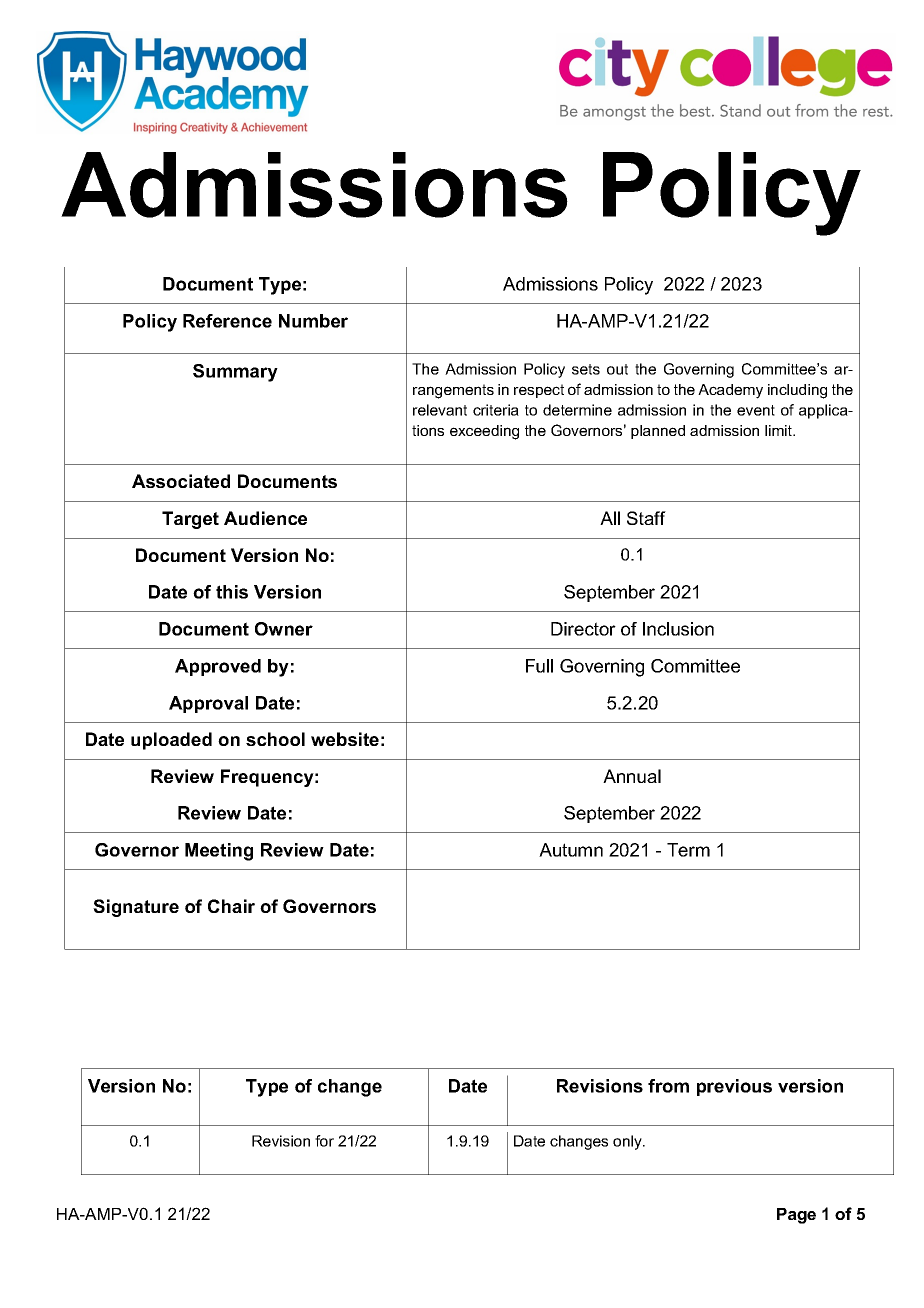 Image resolution: width=924 pixels, height=1308 pixels. I want to click on Annual, so click(632, 776).
